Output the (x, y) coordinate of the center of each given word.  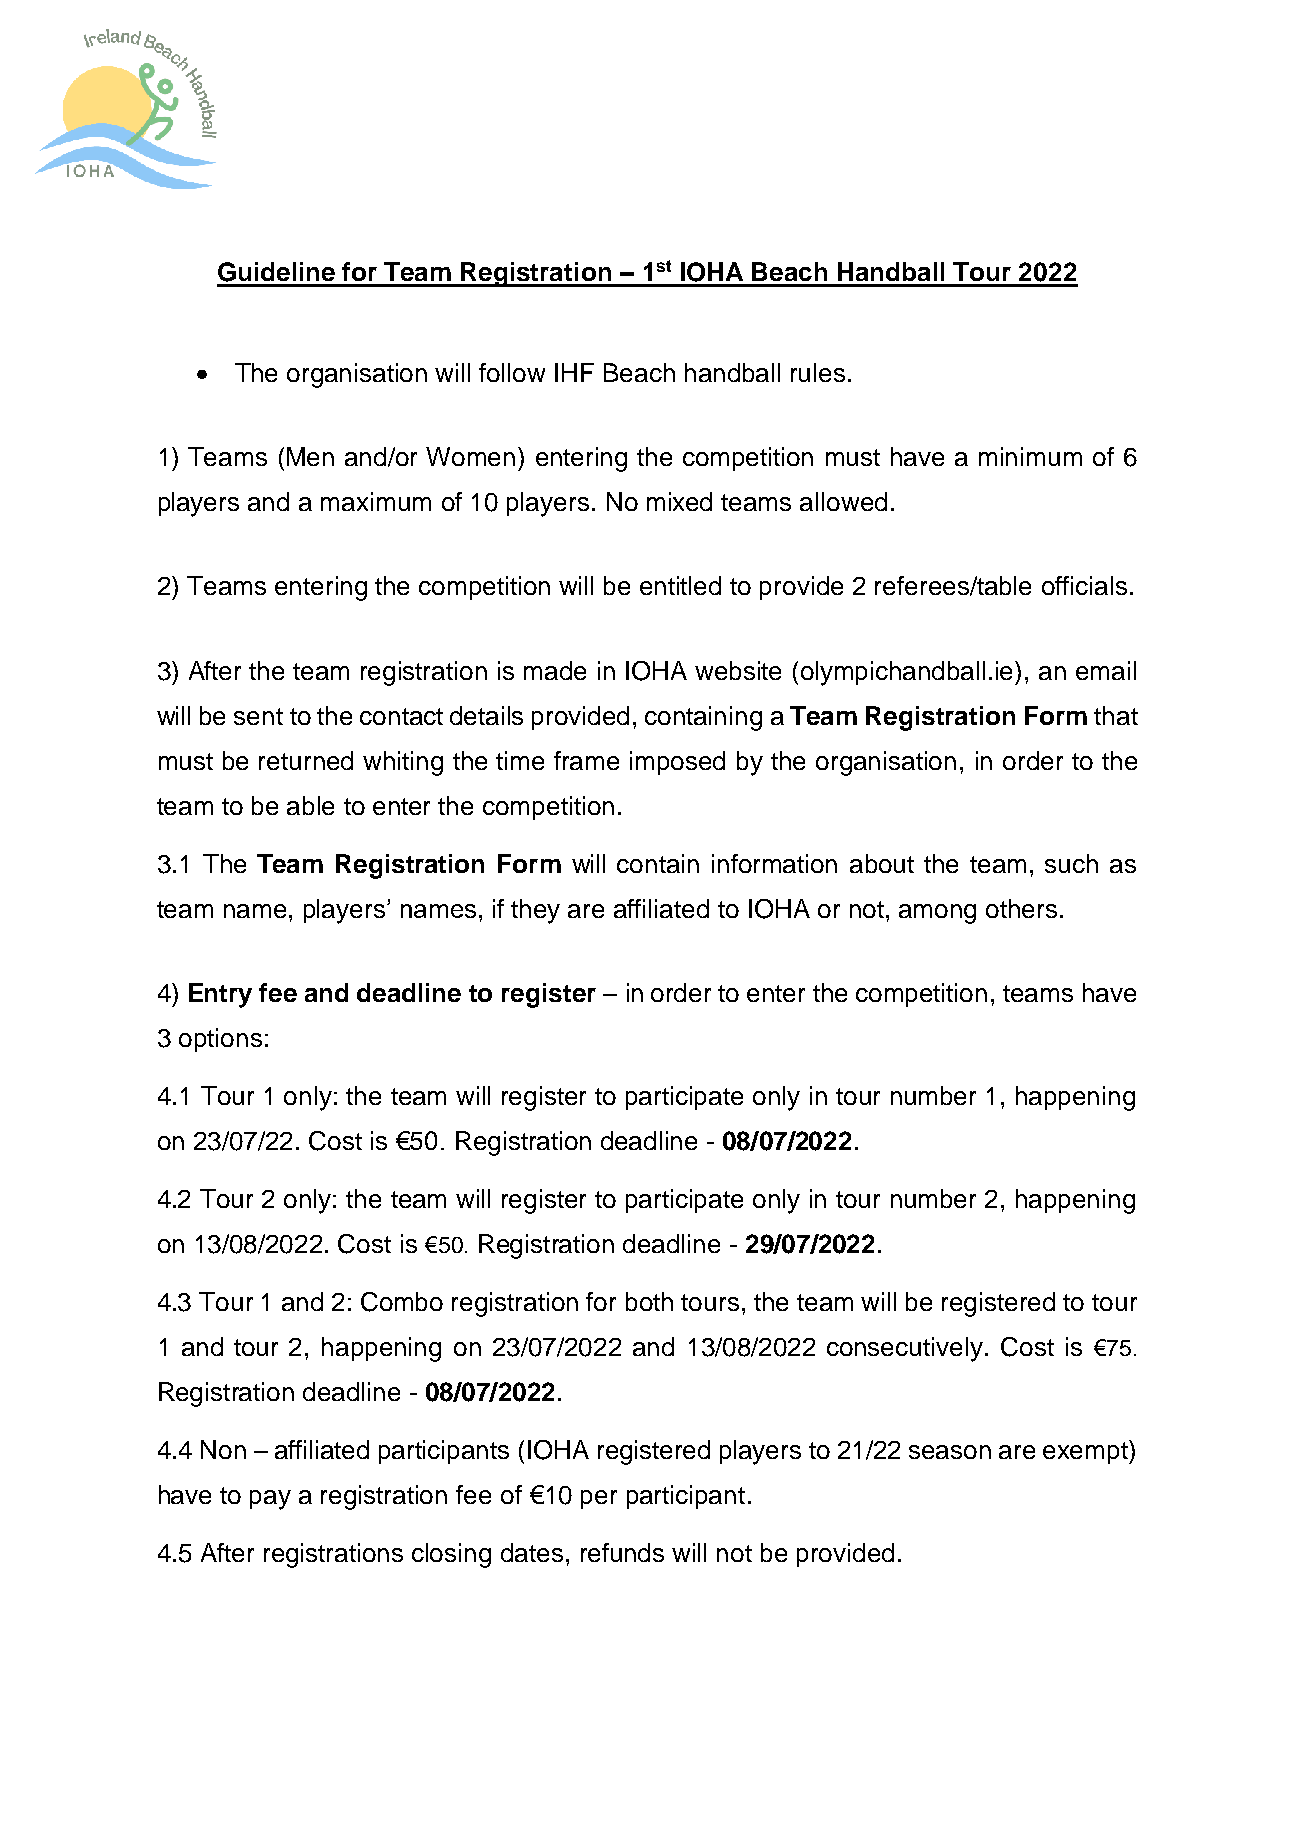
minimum (1030, 456)
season (950, 1452)
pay (270, 1500)
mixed (679, 501)
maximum (376, 501)
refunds (622, 1552)
